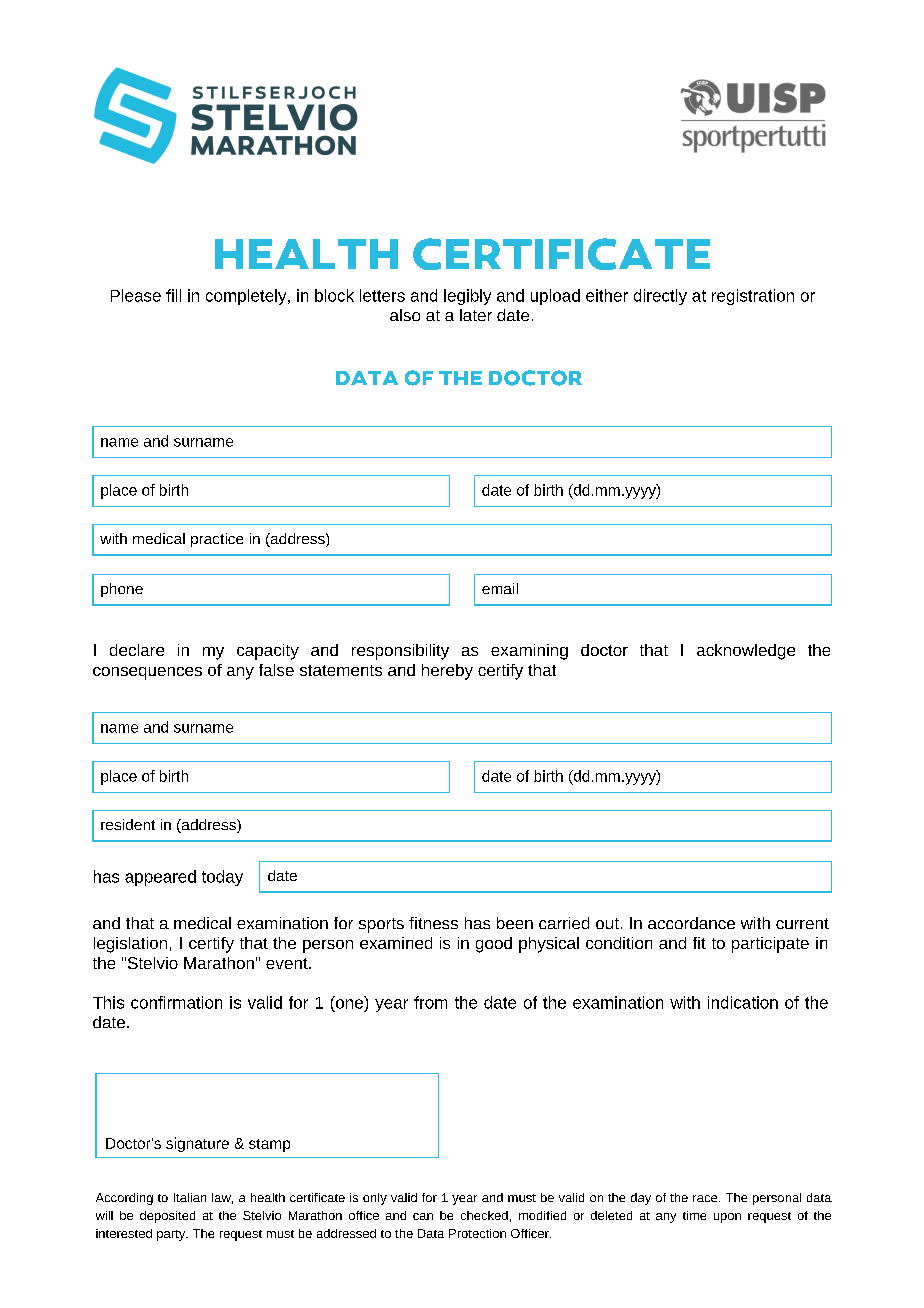  I want to click on later, so click(476, 315).
